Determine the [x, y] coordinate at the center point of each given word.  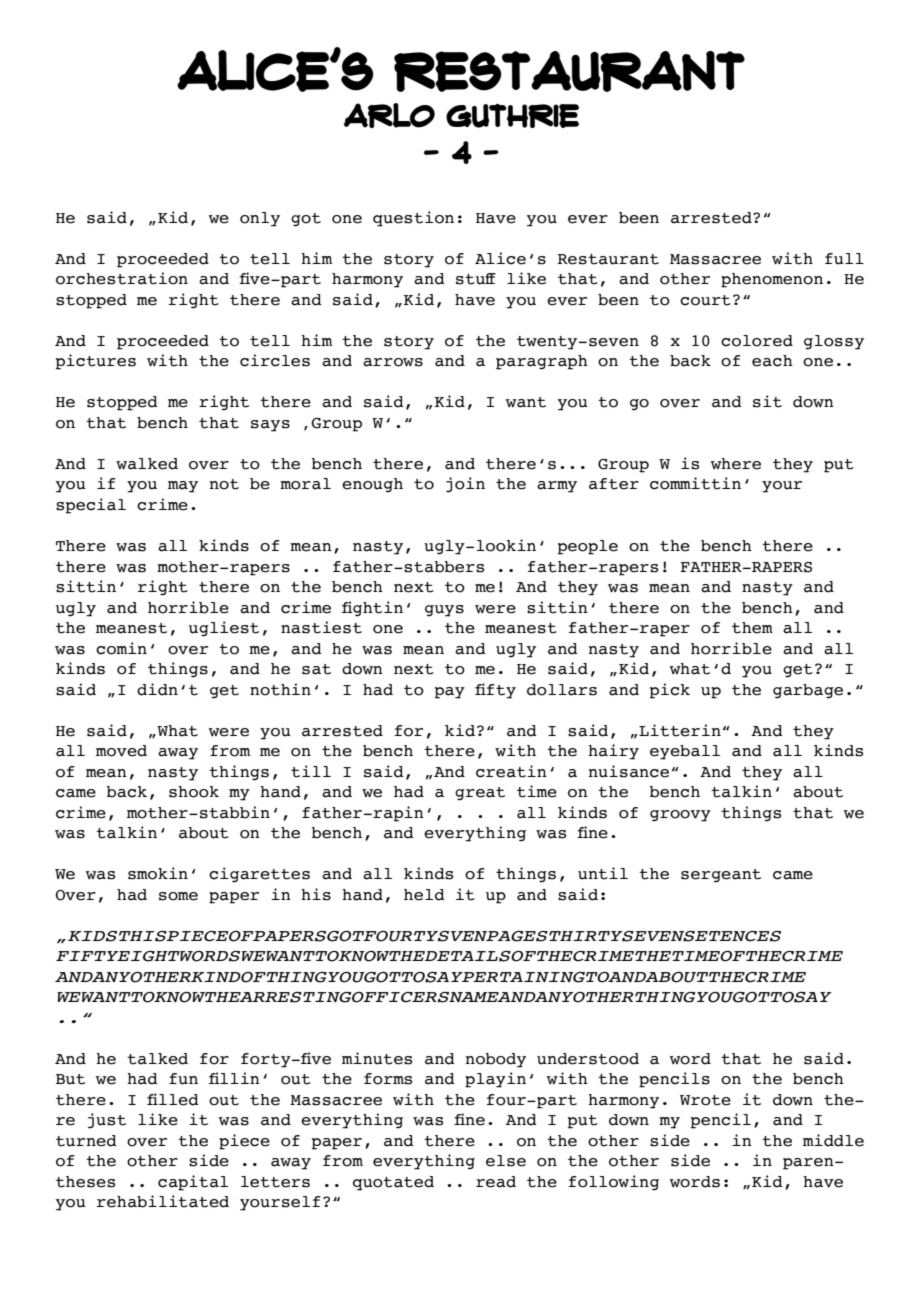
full [844, 259]
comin [121, 648]
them [752, 628]
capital [193, 1183]
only [260, 219]
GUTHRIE [512, 116]
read [496, 1182]
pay [450, 693]
